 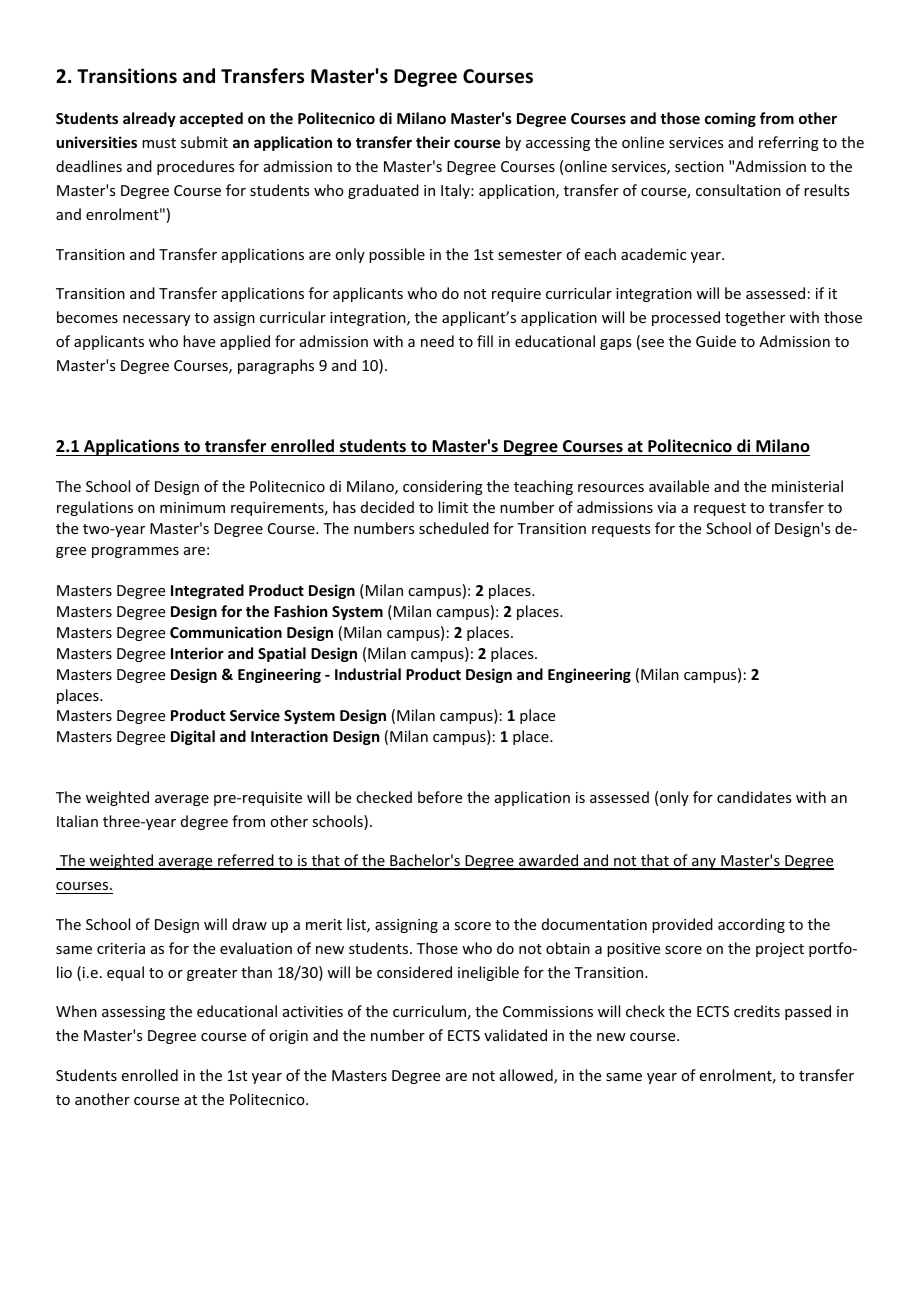 I want to click on must, so click(x=159, y=143).
